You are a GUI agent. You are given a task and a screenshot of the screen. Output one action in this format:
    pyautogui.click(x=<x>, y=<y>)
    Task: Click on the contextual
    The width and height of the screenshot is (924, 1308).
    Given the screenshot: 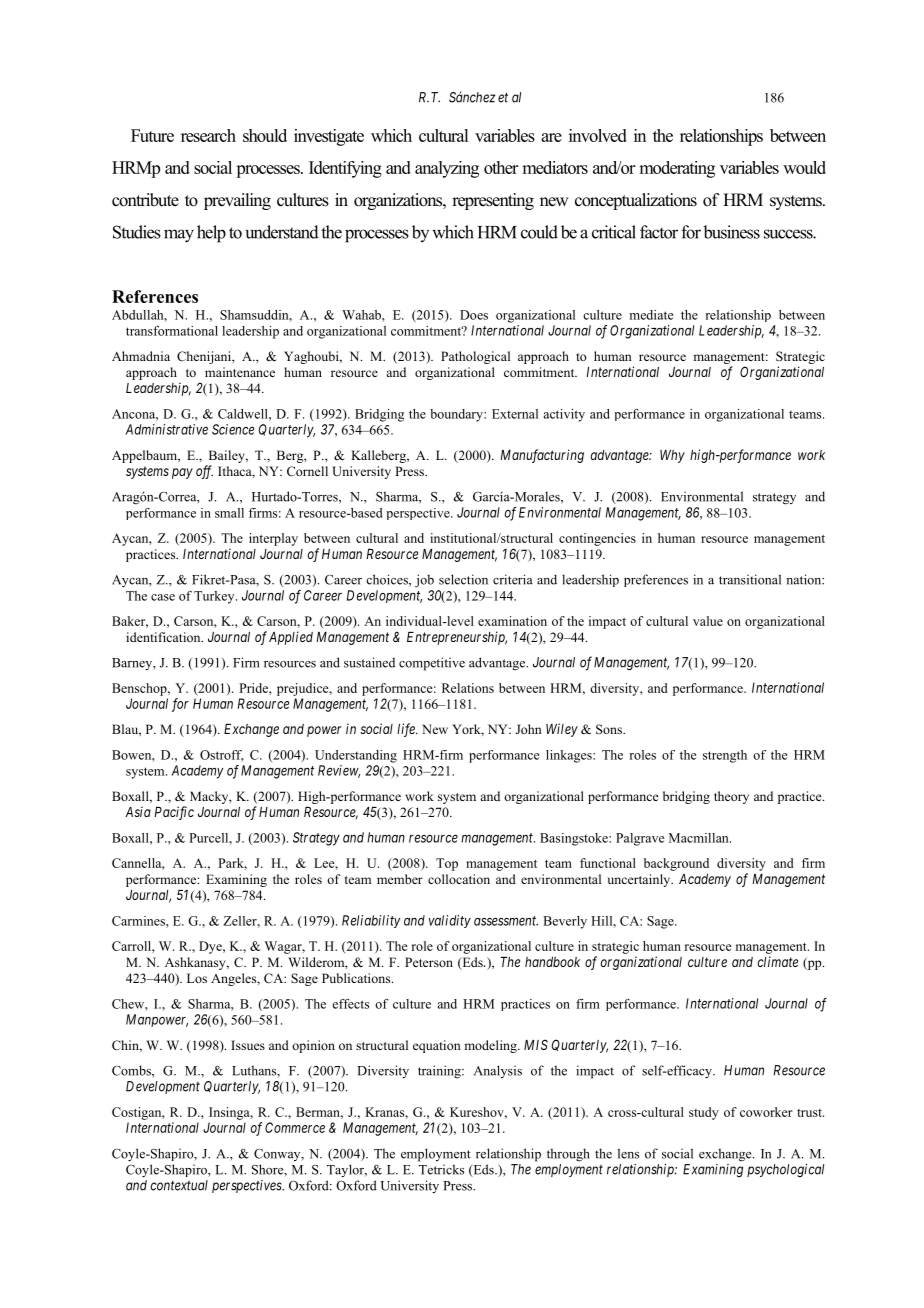 What is the action you would take?
    pyautogui.click(x=179, y=1185)
